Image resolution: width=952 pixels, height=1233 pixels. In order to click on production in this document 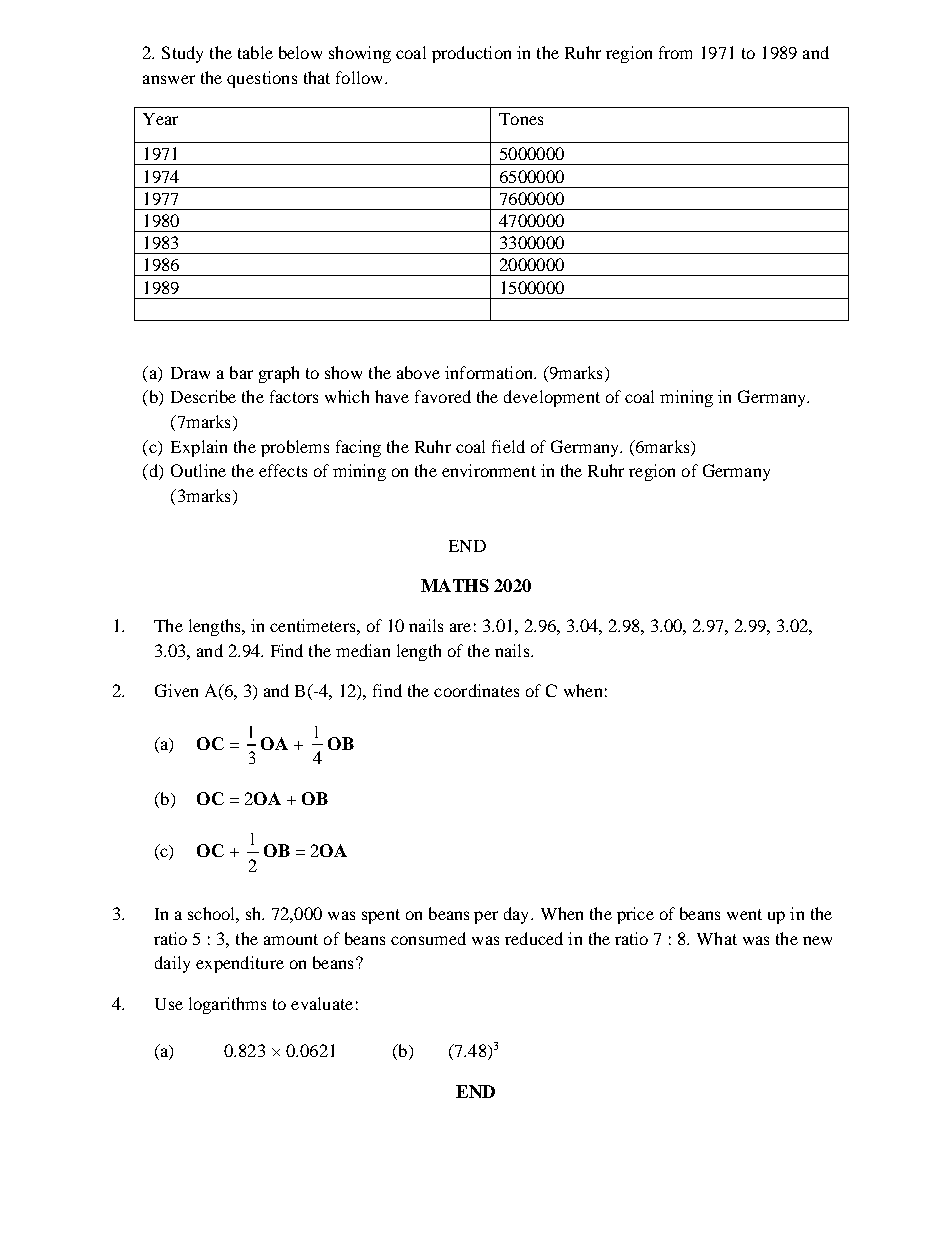, I will do `click(471, 54)`.
